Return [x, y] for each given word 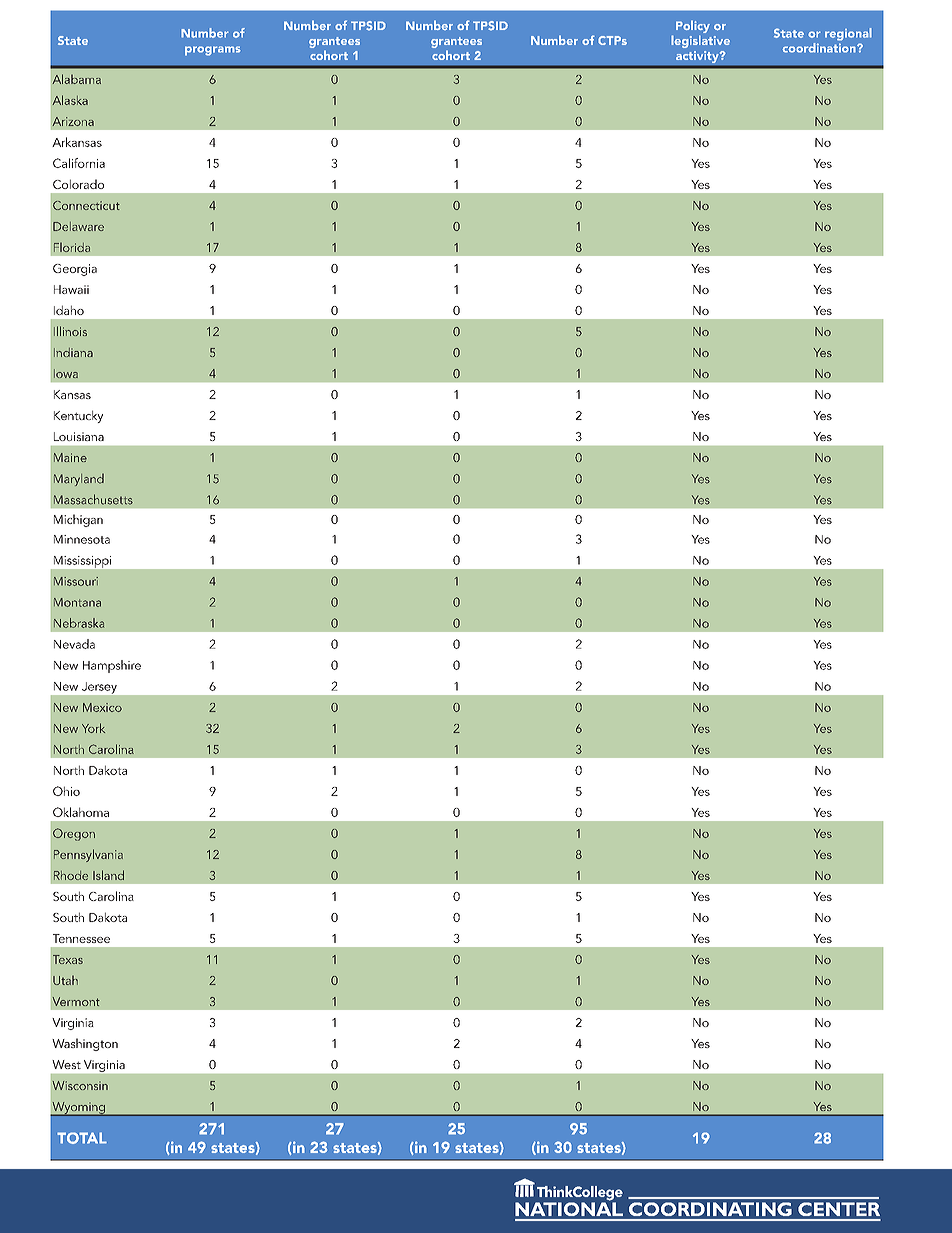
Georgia [75, 270]
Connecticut [86, 205]
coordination [820, 48]
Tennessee [81, 938]
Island [108, 875]
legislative [700, 41]
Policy [693, 28]
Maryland [79, 480]
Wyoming [79, 1109]
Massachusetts [93, 499]
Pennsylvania [88, 855]
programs [213, 51]
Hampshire [112, 666]
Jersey [99, 688]
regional [848, 34]
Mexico [102, 707]
